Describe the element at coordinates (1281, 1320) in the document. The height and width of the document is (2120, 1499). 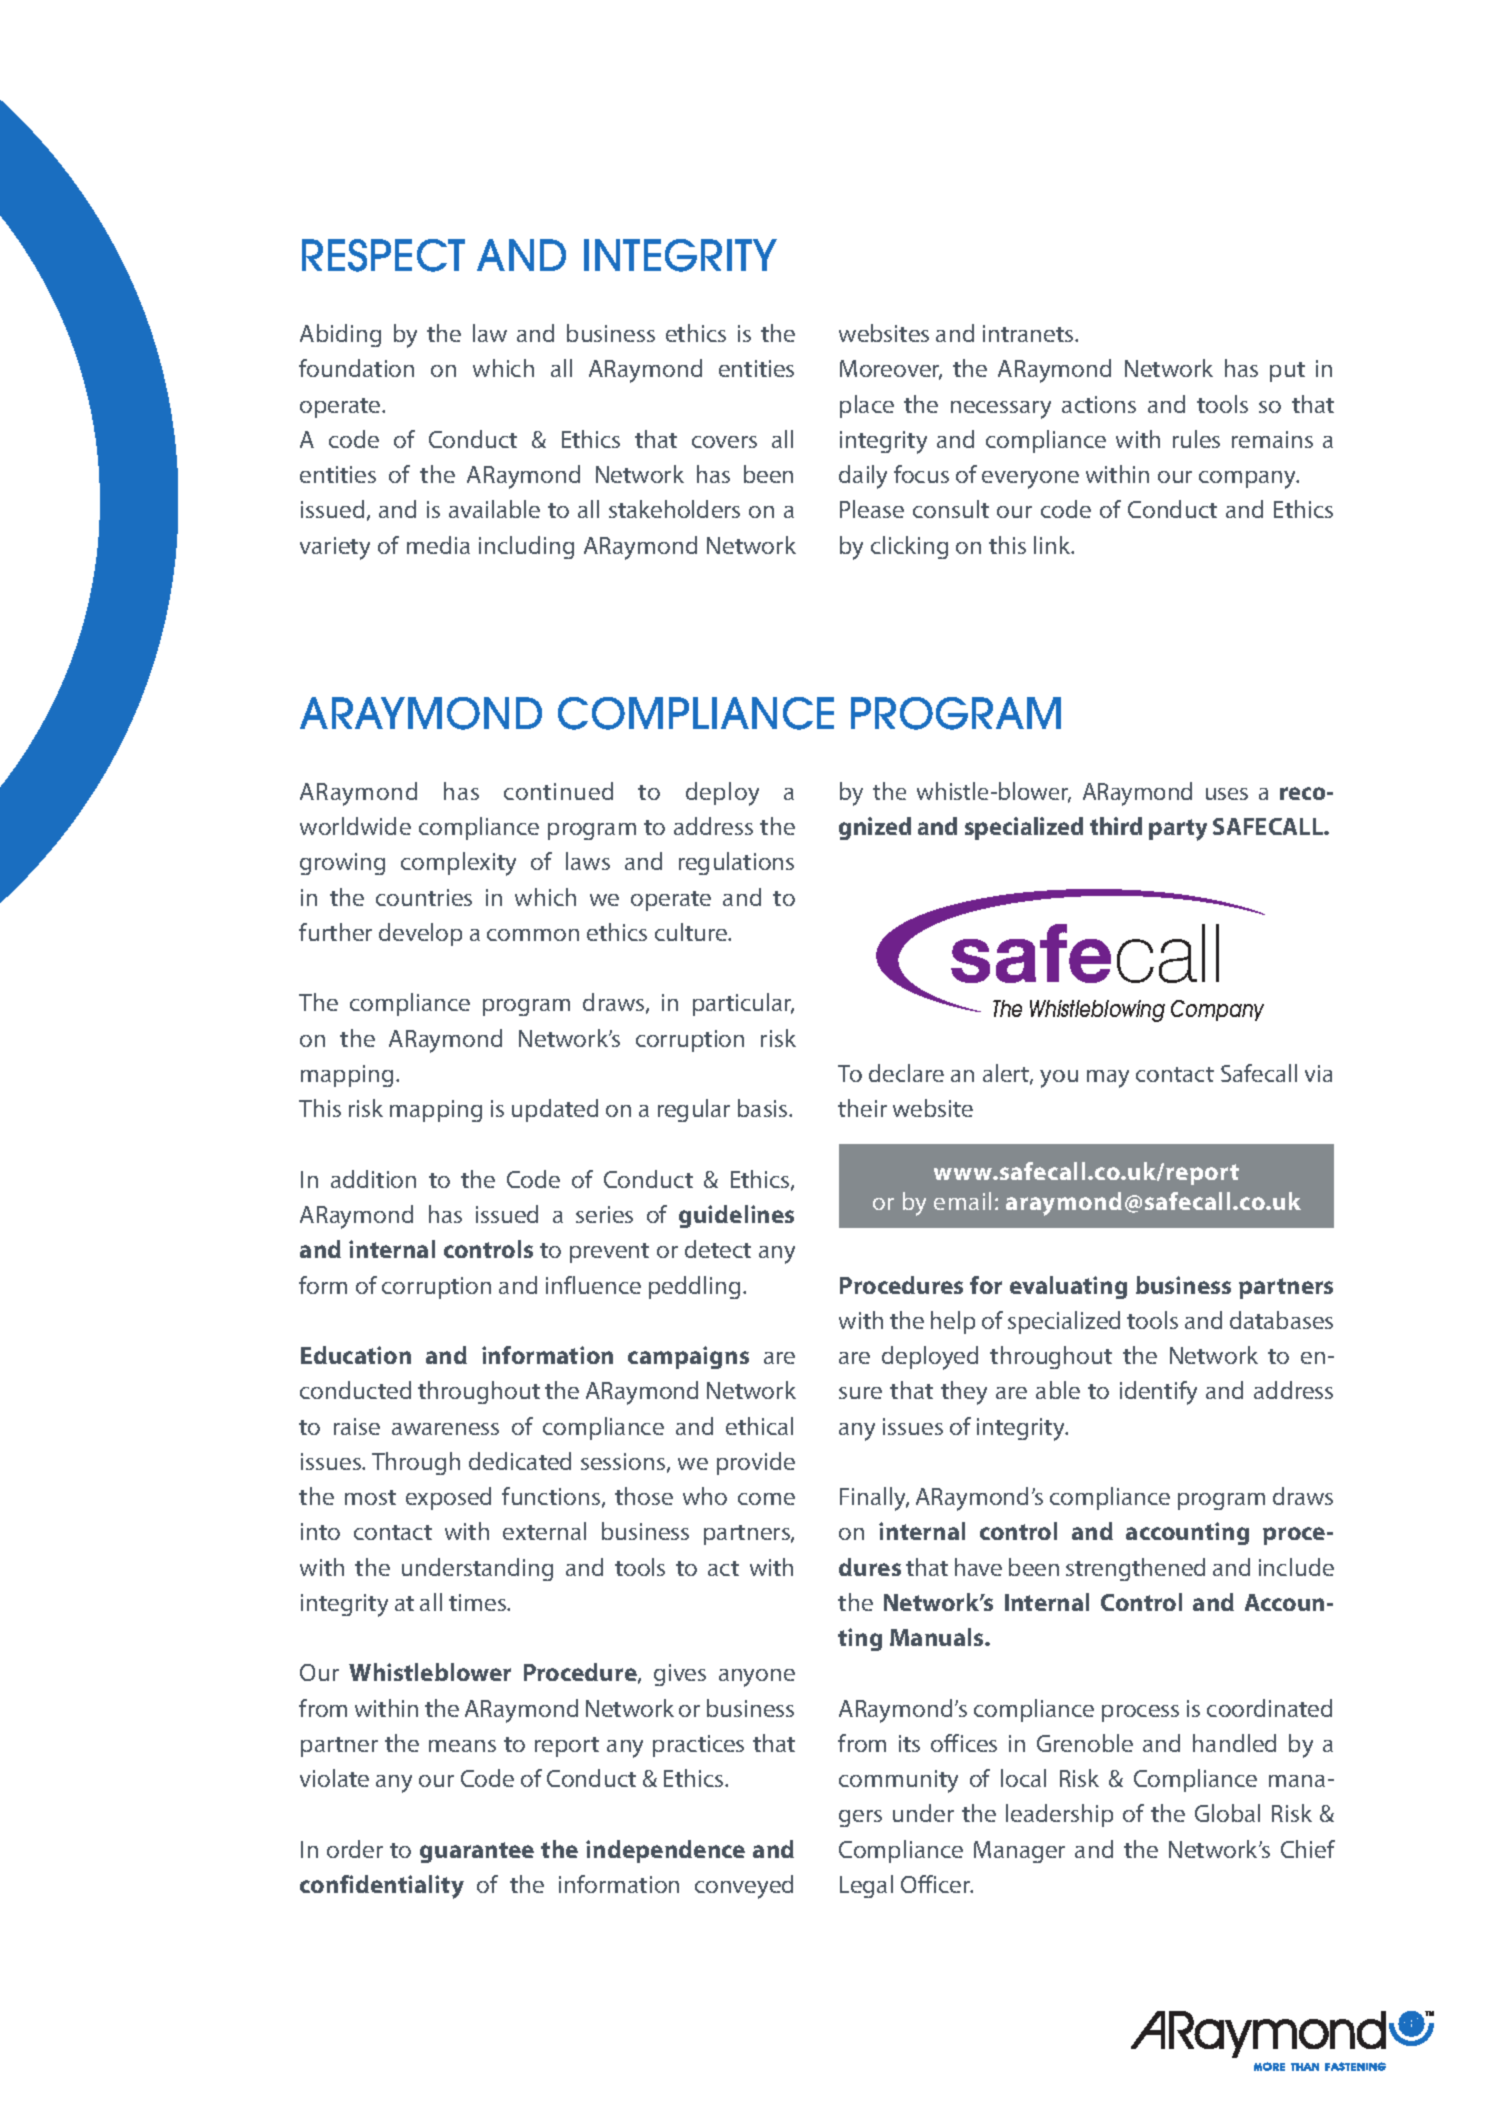
I see `databases` at that location.
